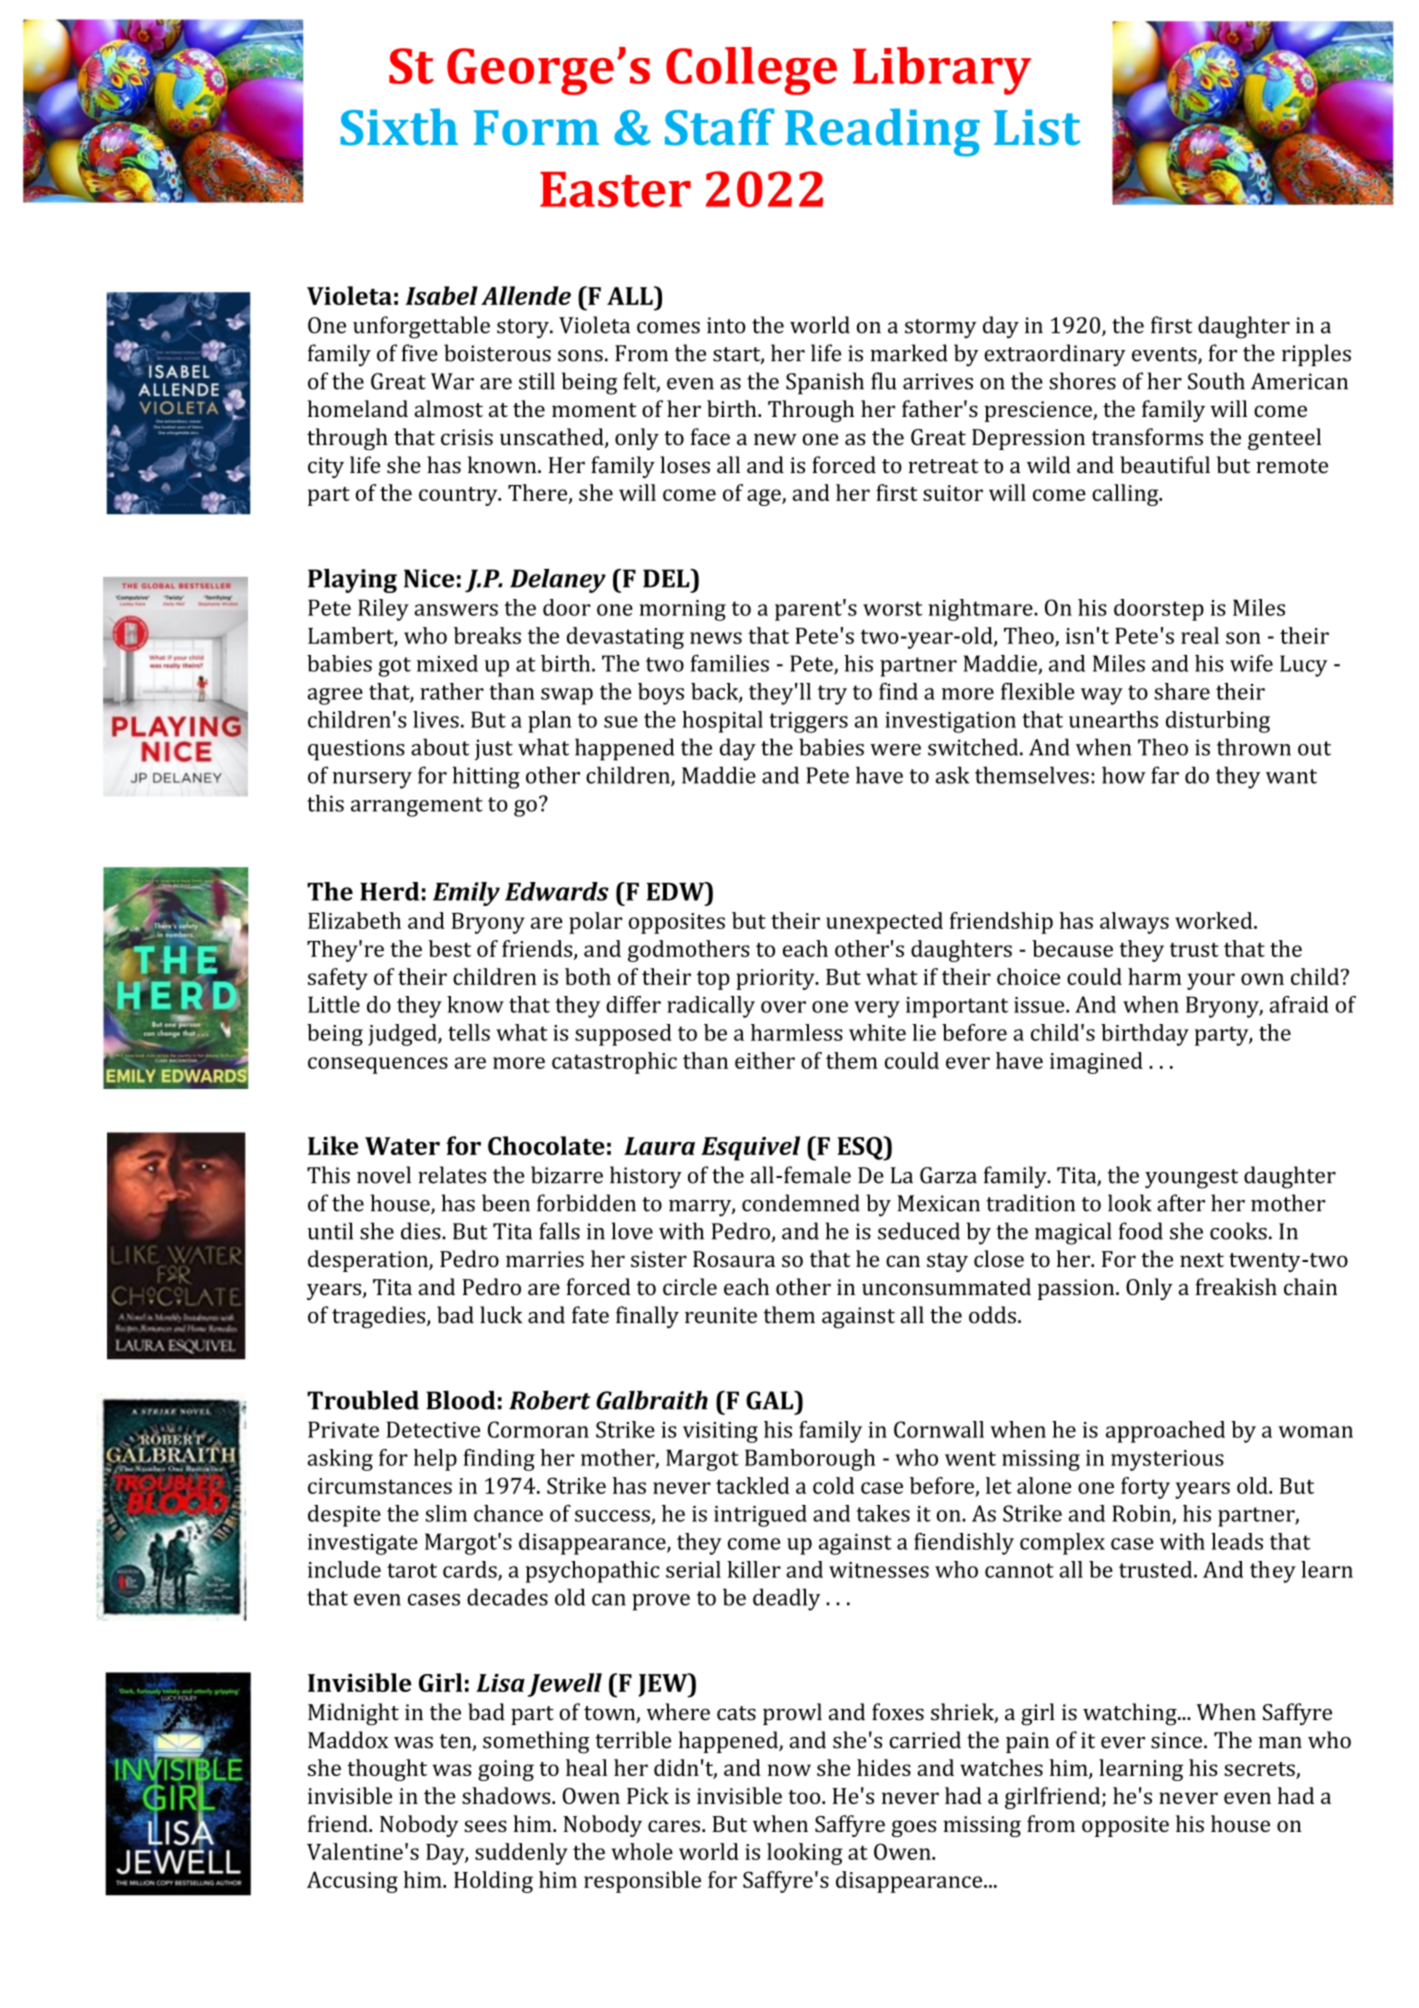  Describe the element at coordinates (450, 948) in the screenshot. I see `best` at that location.
